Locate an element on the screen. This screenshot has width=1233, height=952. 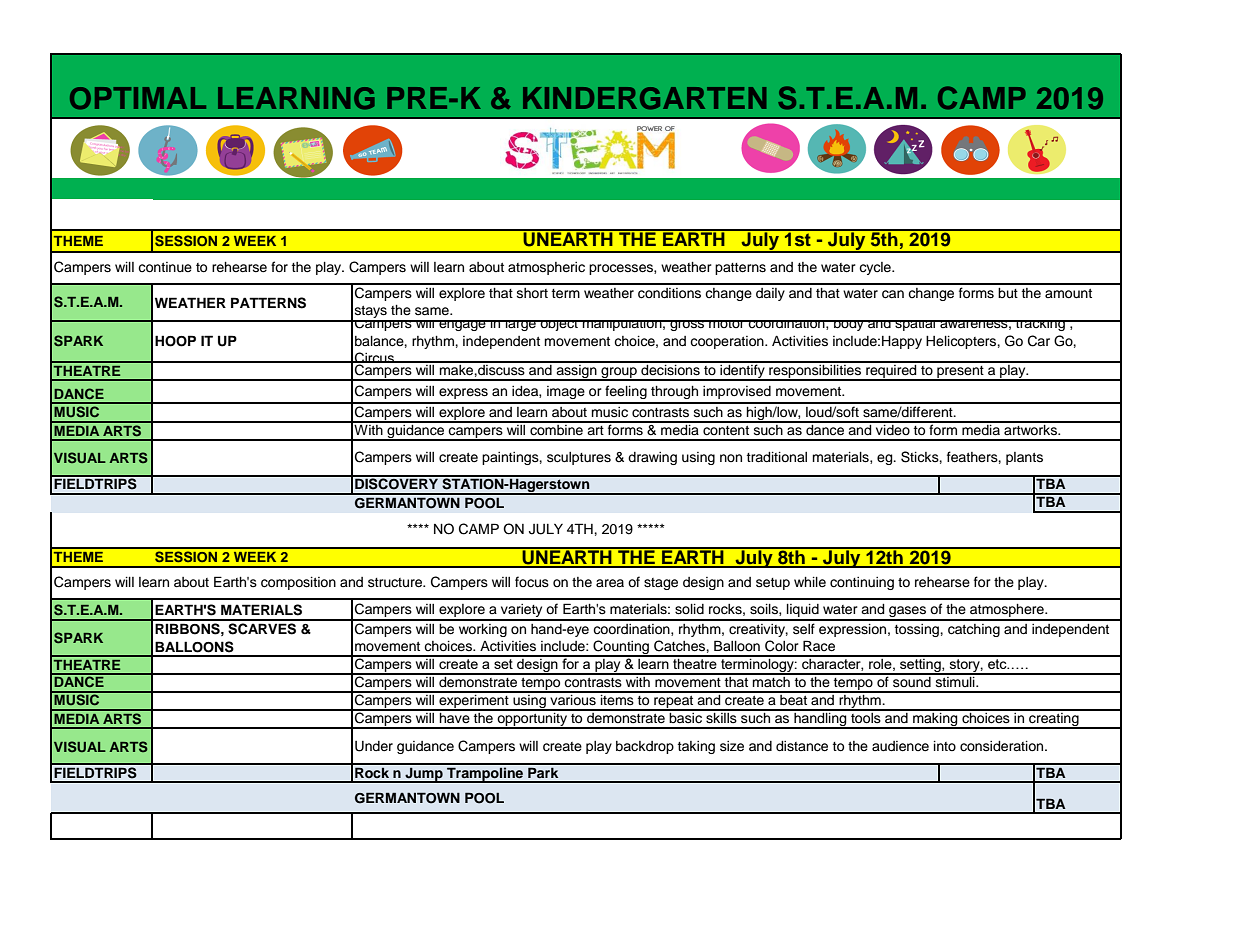
sculptures is located at coordinates (579, 458).
